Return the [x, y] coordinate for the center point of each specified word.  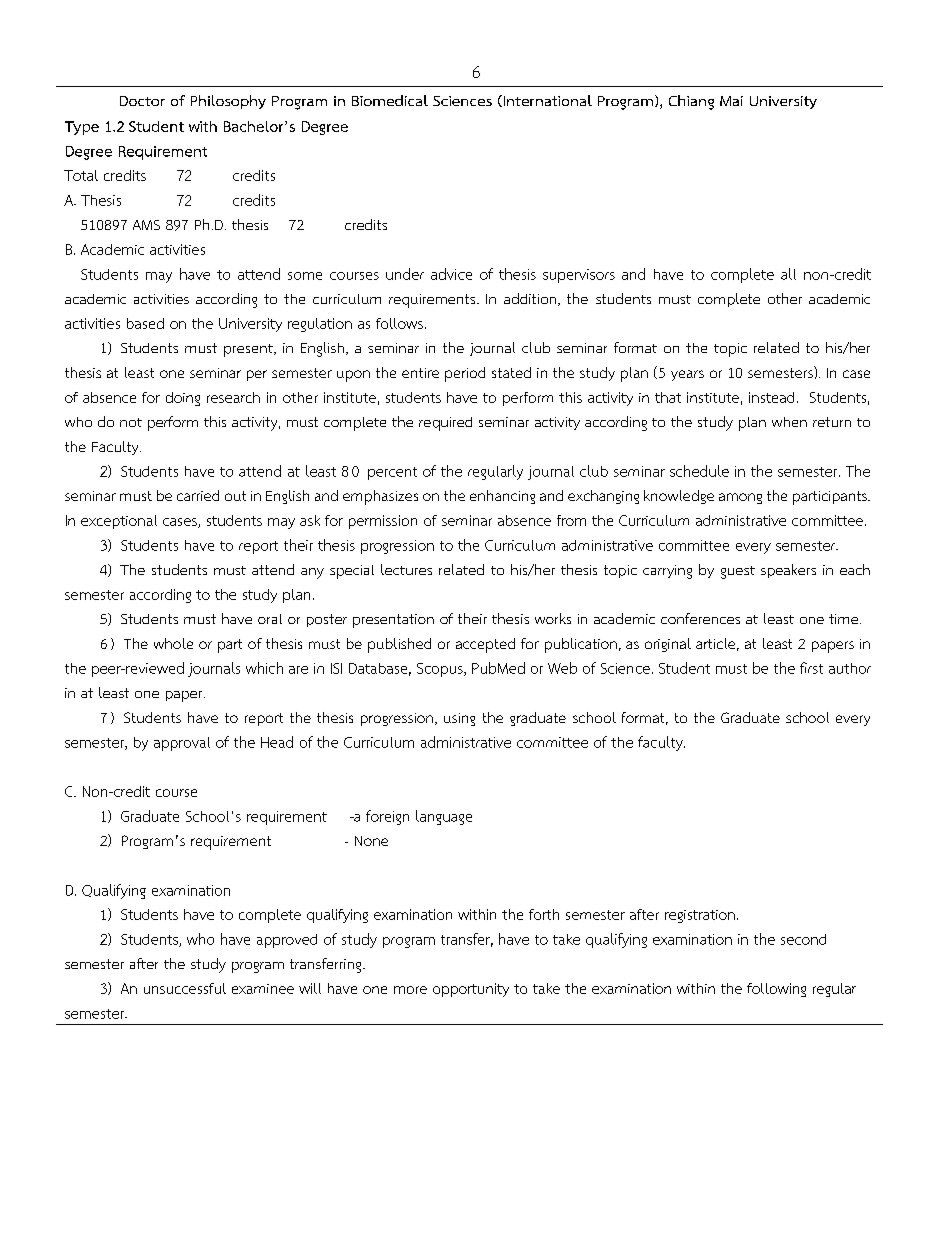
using [459, 719]
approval [182, 744]
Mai [731, 101]
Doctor [142, 101]
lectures [406, 569]
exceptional [119, 522]
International [546, 101]
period [465, 374]
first [811, 668]
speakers [788, 571]
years [687, 375]
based [145, 323]
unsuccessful [185, 988]
